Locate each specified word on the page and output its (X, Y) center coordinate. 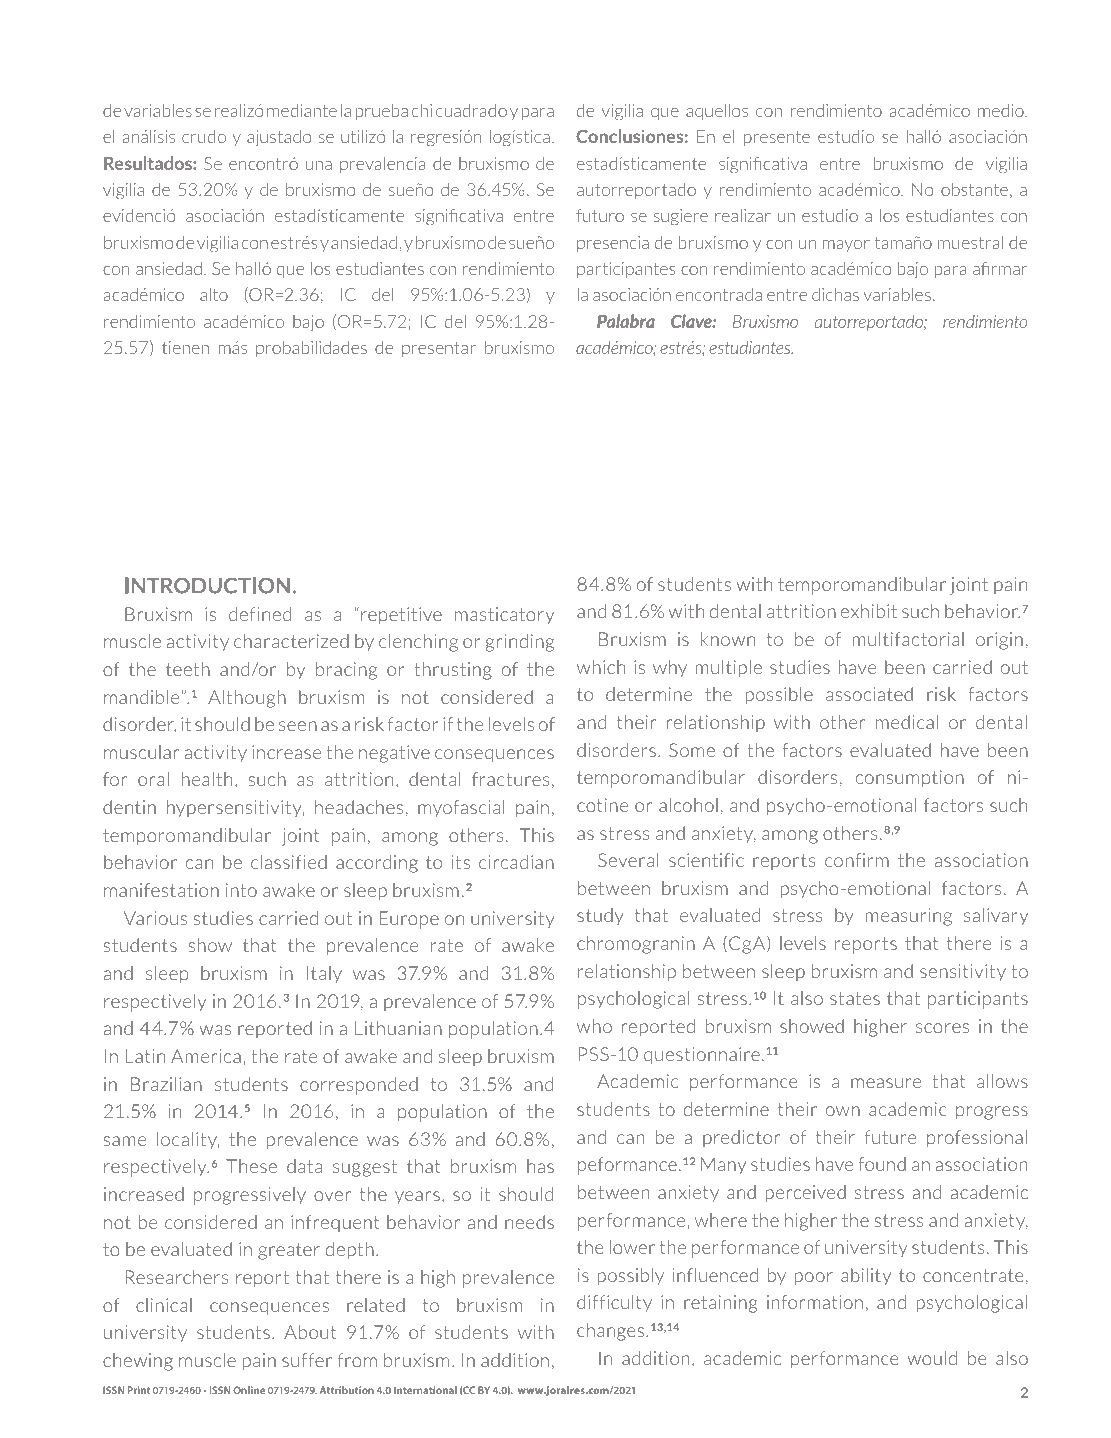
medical (907, 722)
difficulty (614, 1303)
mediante (302, 110)
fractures (510, 779)
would (932, 1358)
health (207, 779)
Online (249, 1390)
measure (886, 1083)
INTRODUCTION (207, 585)
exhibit (869, 611)
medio (1002, 110)
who (594, 1026)
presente (777, 138)
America (206, 1056)
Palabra (626, 321)
